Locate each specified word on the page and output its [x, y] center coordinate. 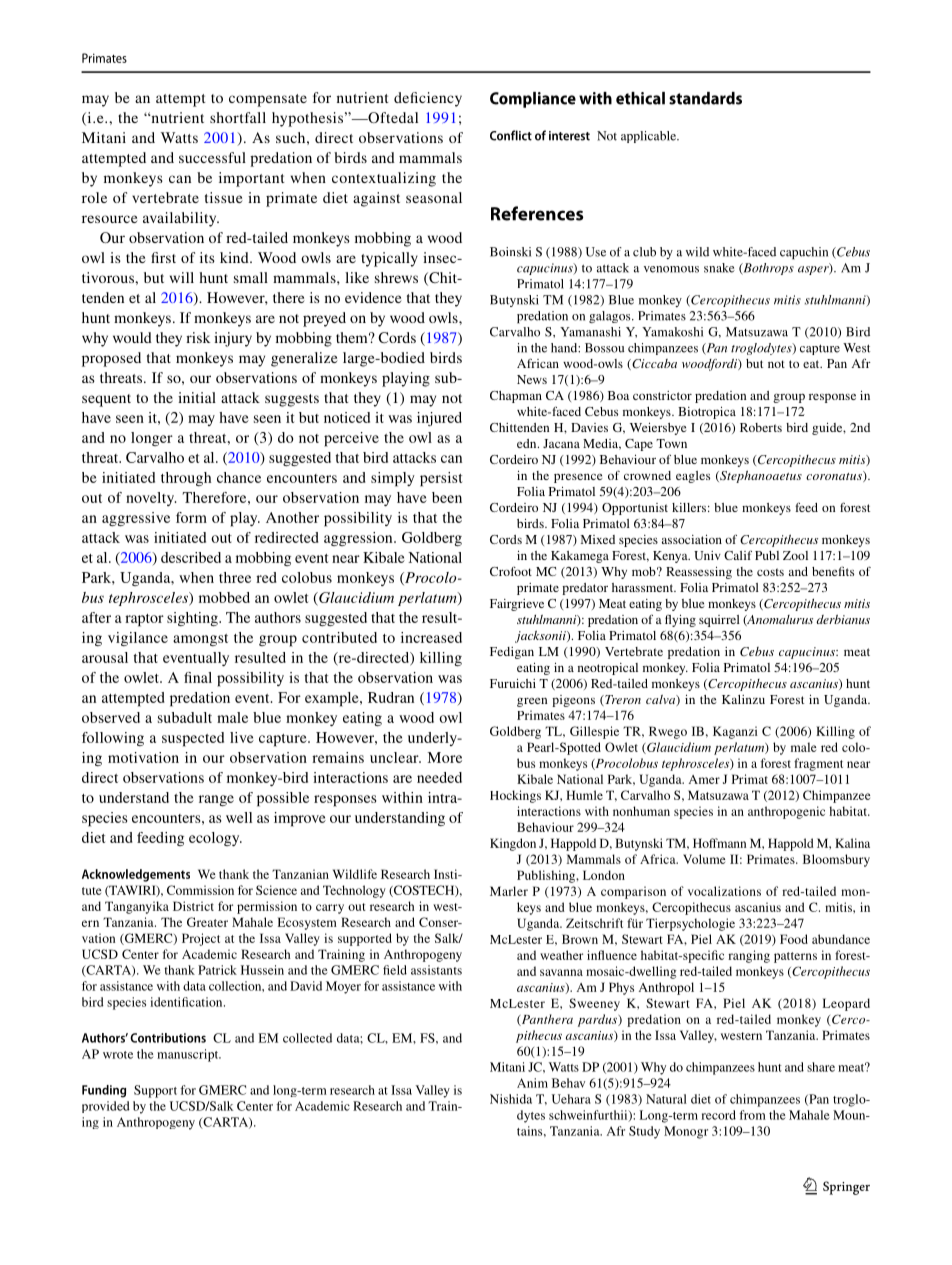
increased [431, 637]
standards [705, 98]
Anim [532, 1083]
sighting [193, 619]
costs [770, 572]
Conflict [511, 135]
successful [212, 157]
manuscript [189, 1055]
